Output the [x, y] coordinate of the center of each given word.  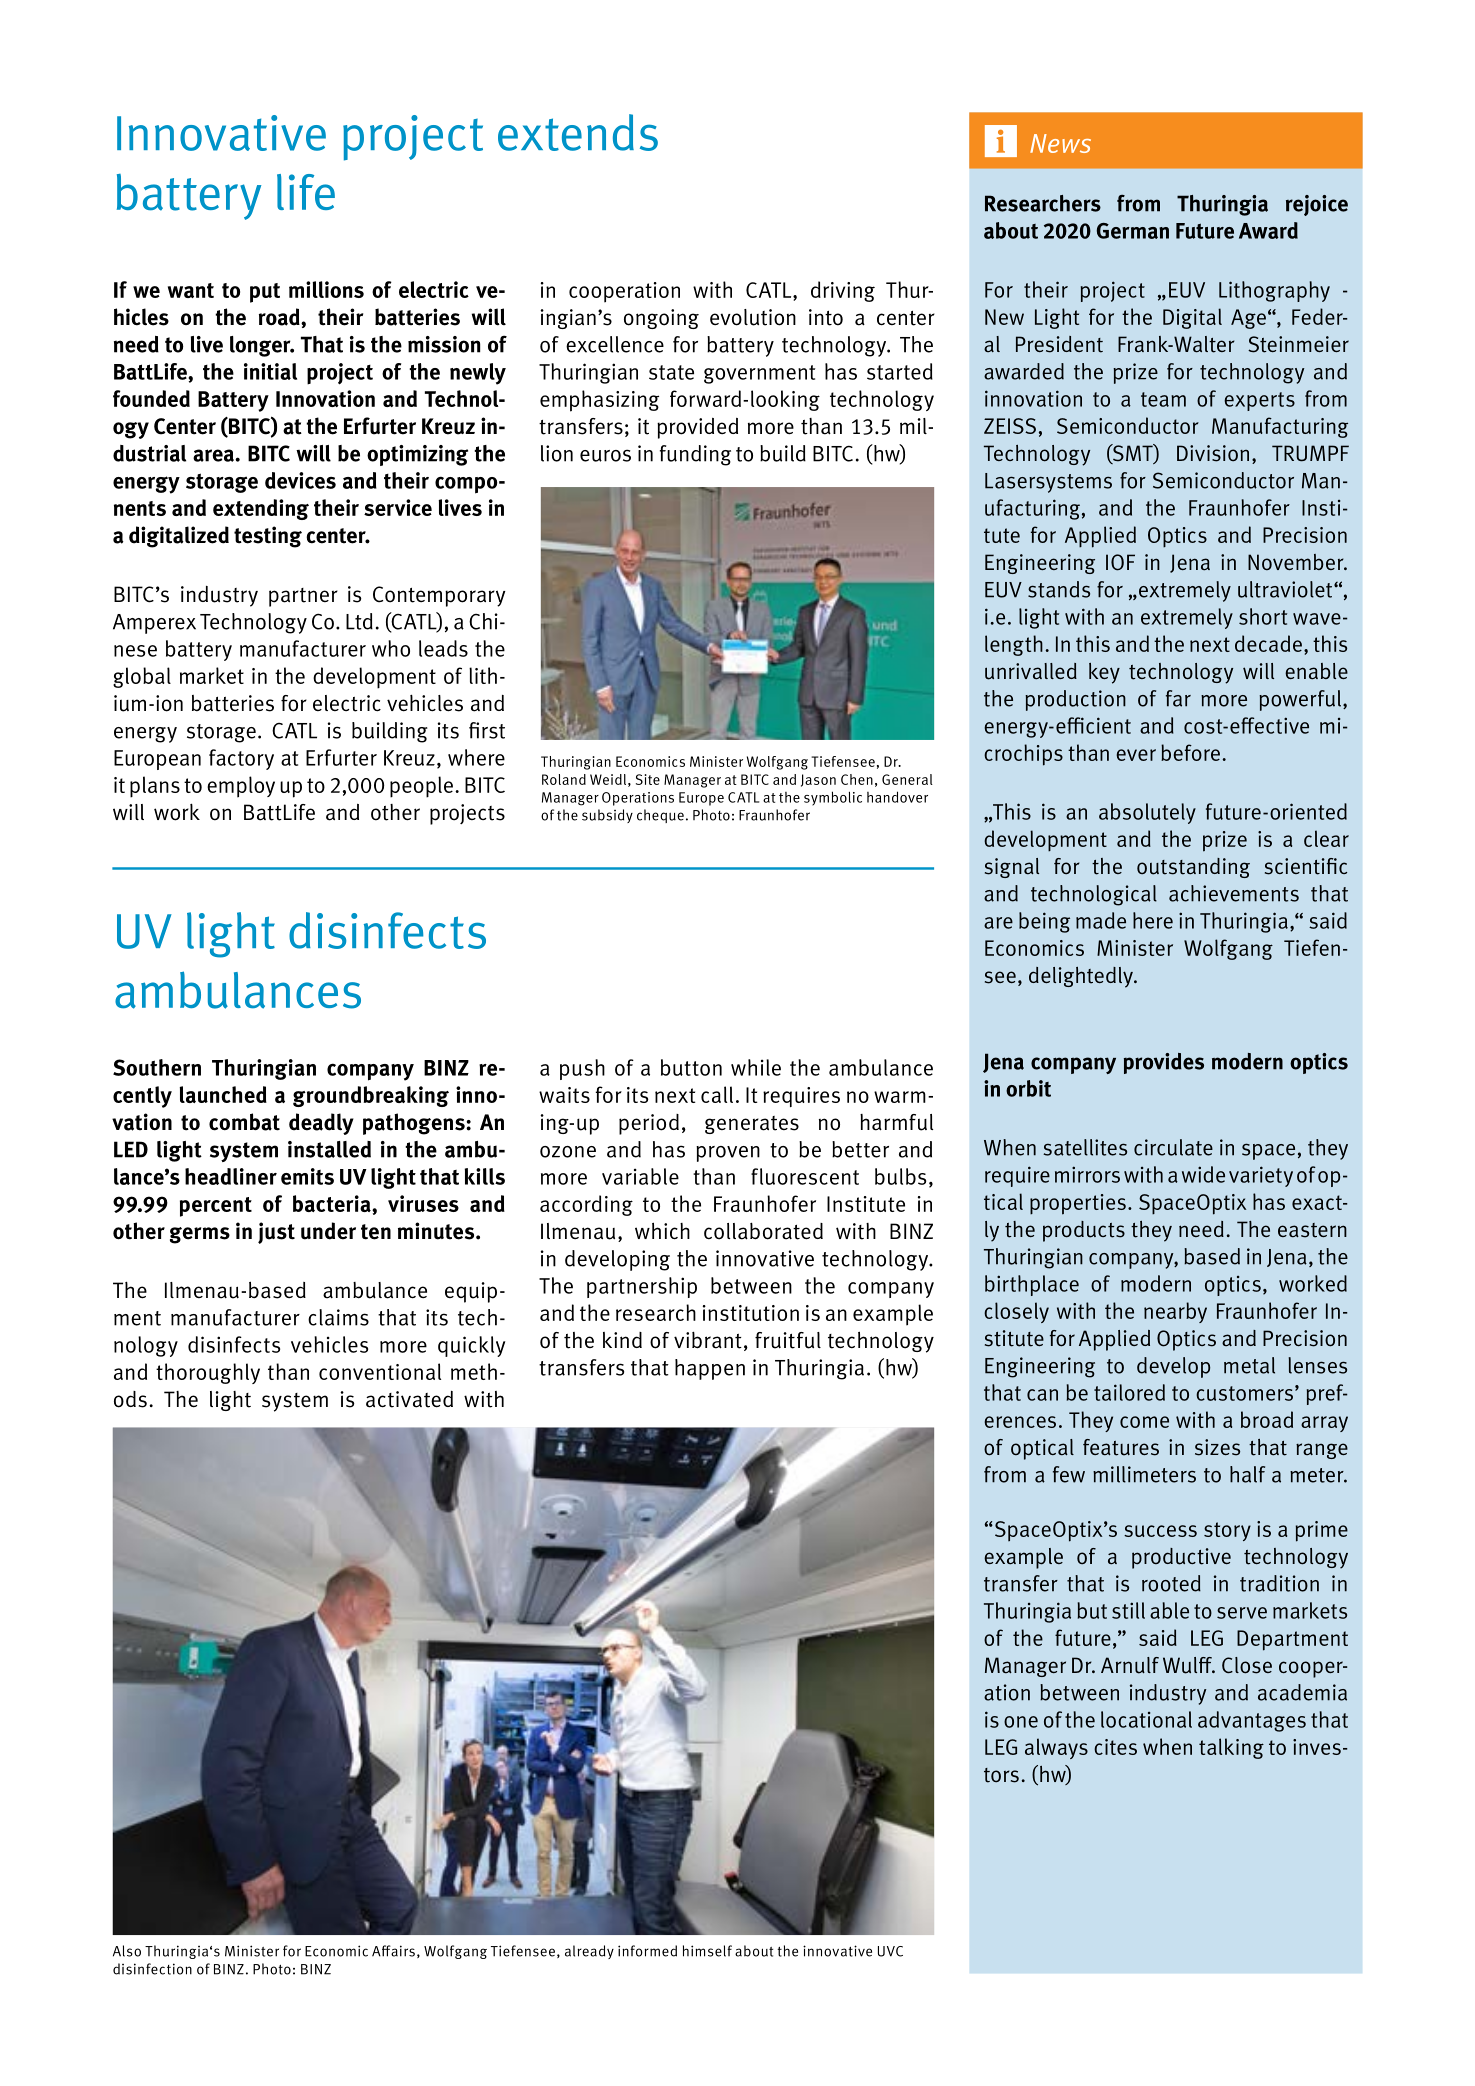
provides [1164, 1063]
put [265, 293]
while [756, 1067]
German [1133, 231]
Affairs [393, 1951]
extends [578, 132]
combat [244, 1122]
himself [707, 1951]
